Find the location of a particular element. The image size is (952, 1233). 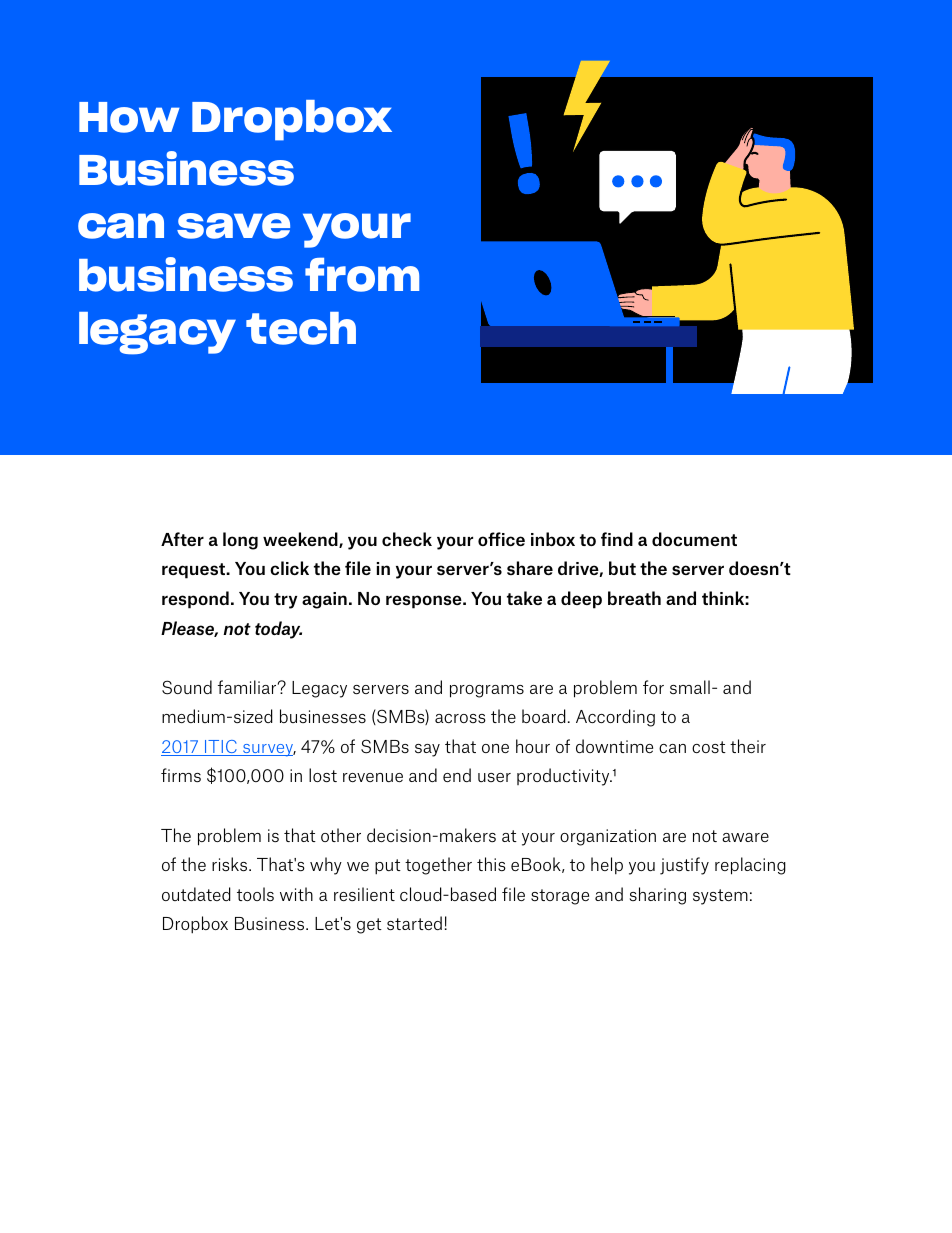

outdated is located at coordinates (196, 894).
